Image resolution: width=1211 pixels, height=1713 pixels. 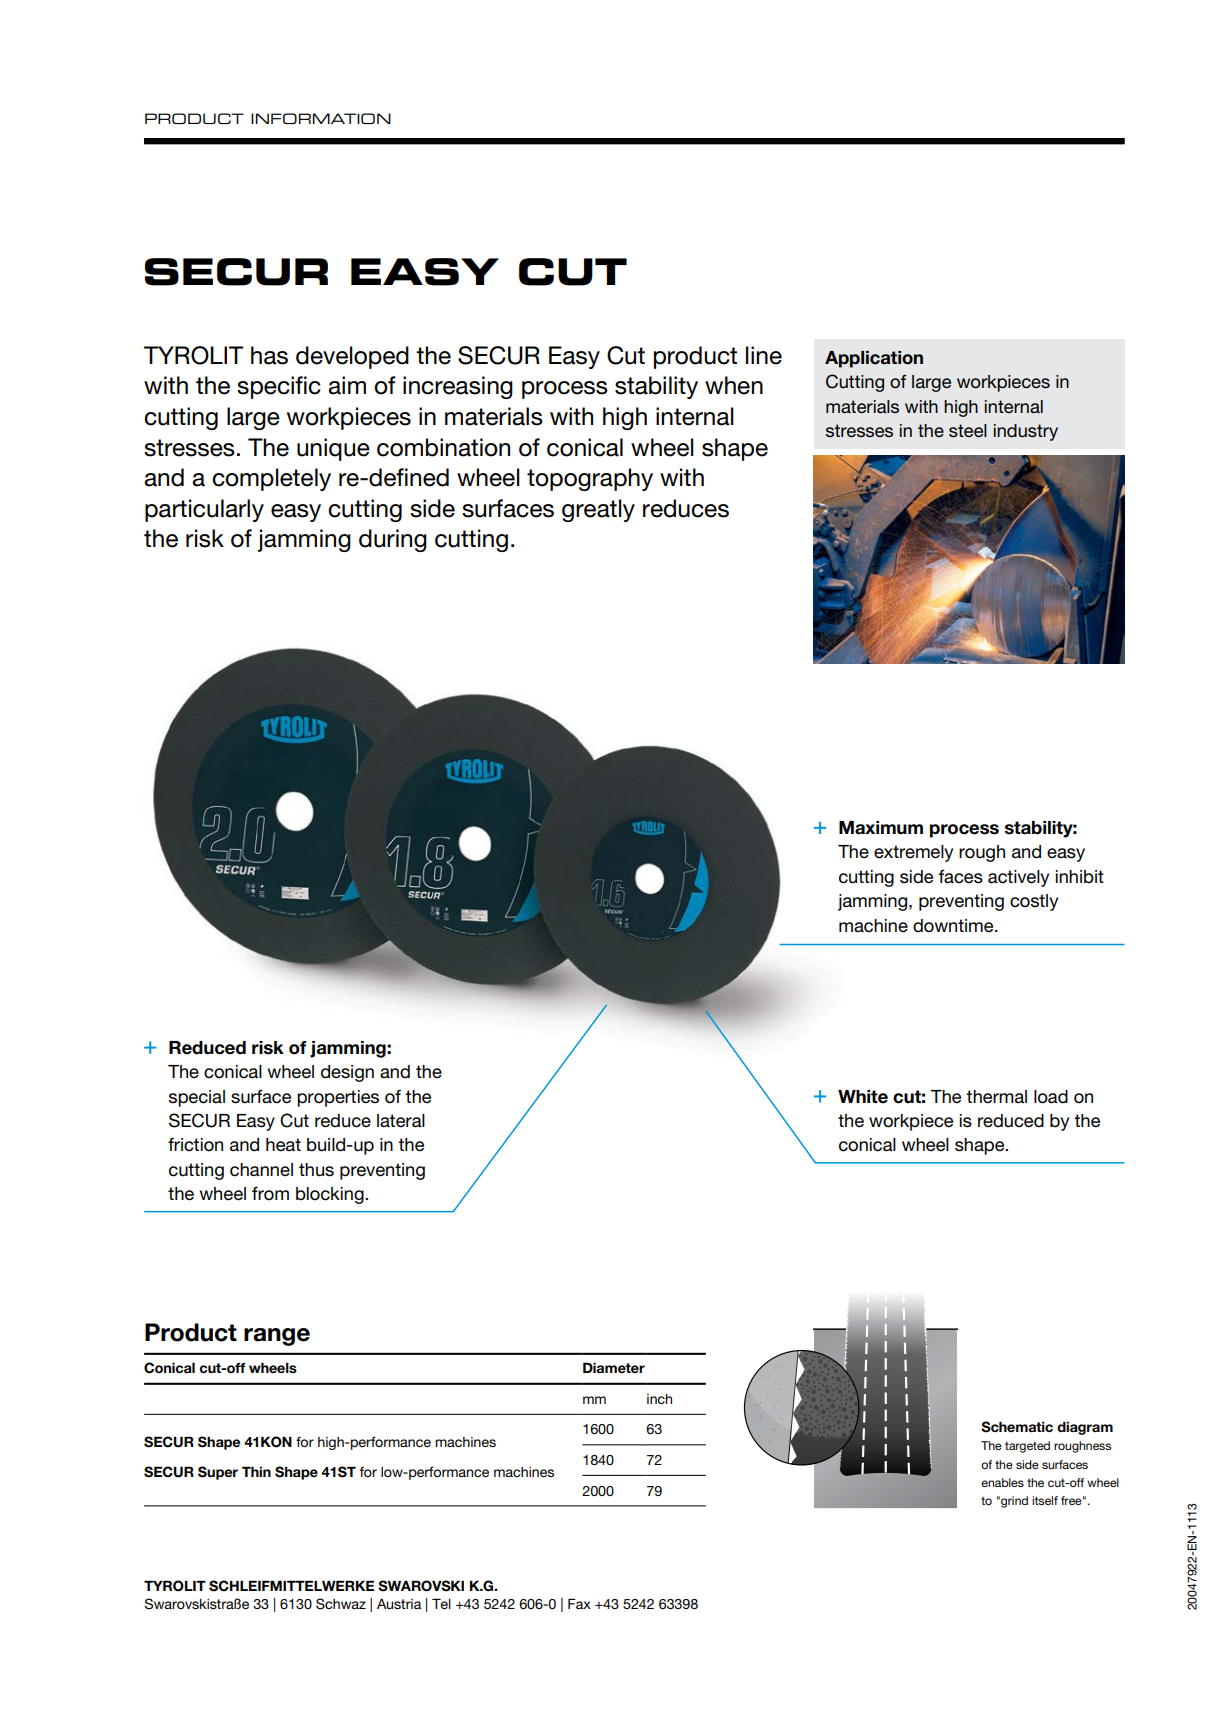 What do you see at coordinates (598, 510) in the image?
I see `greatly` at bounding box center [598, 510].
